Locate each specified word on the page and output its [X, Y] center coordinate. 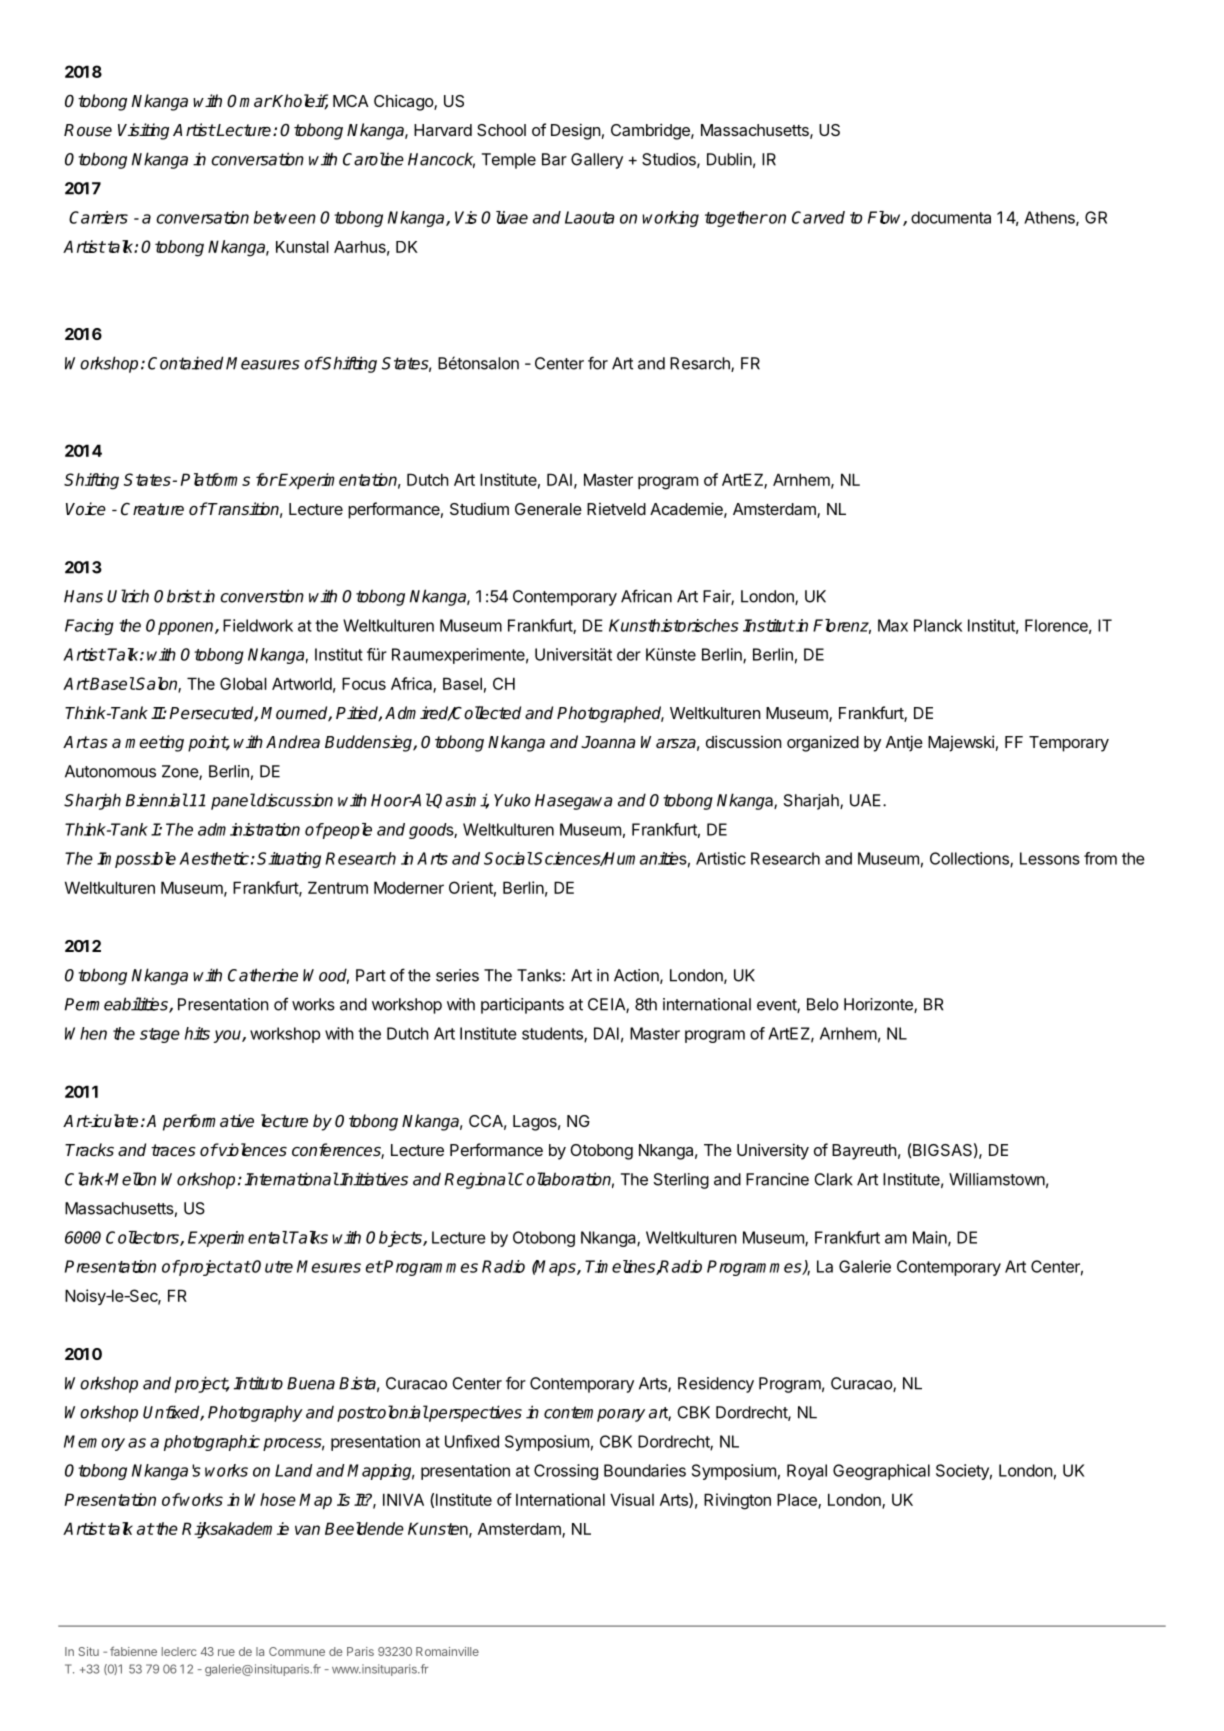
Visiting [143, 131]
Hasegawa [574, 802]
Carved [818, 217]
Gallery [597, 161]
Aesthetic [214, 858]
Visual [632, 1499]
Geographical [881, 1472]
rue [226, 1652]
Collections [970, 859]
